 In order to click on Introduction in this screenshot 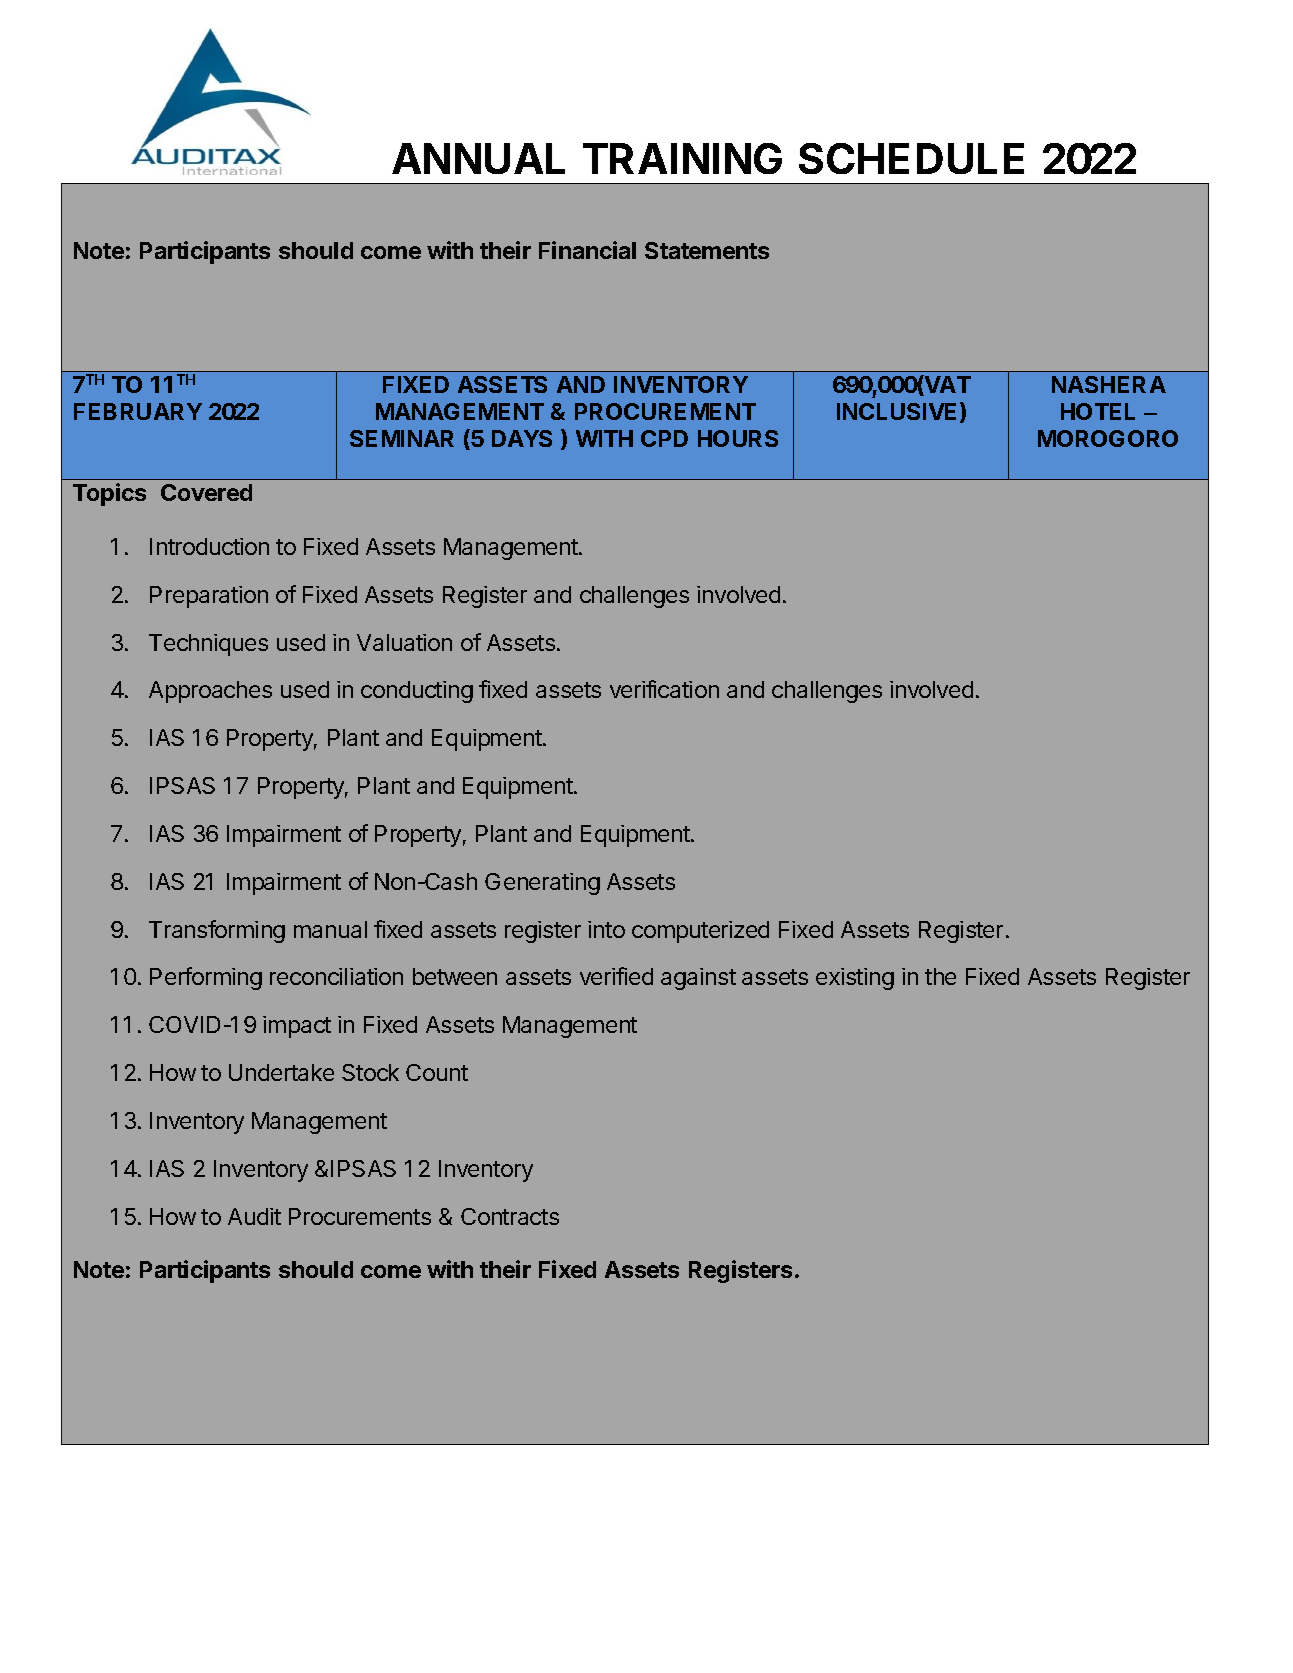, I will do `click(209, 546)`.
